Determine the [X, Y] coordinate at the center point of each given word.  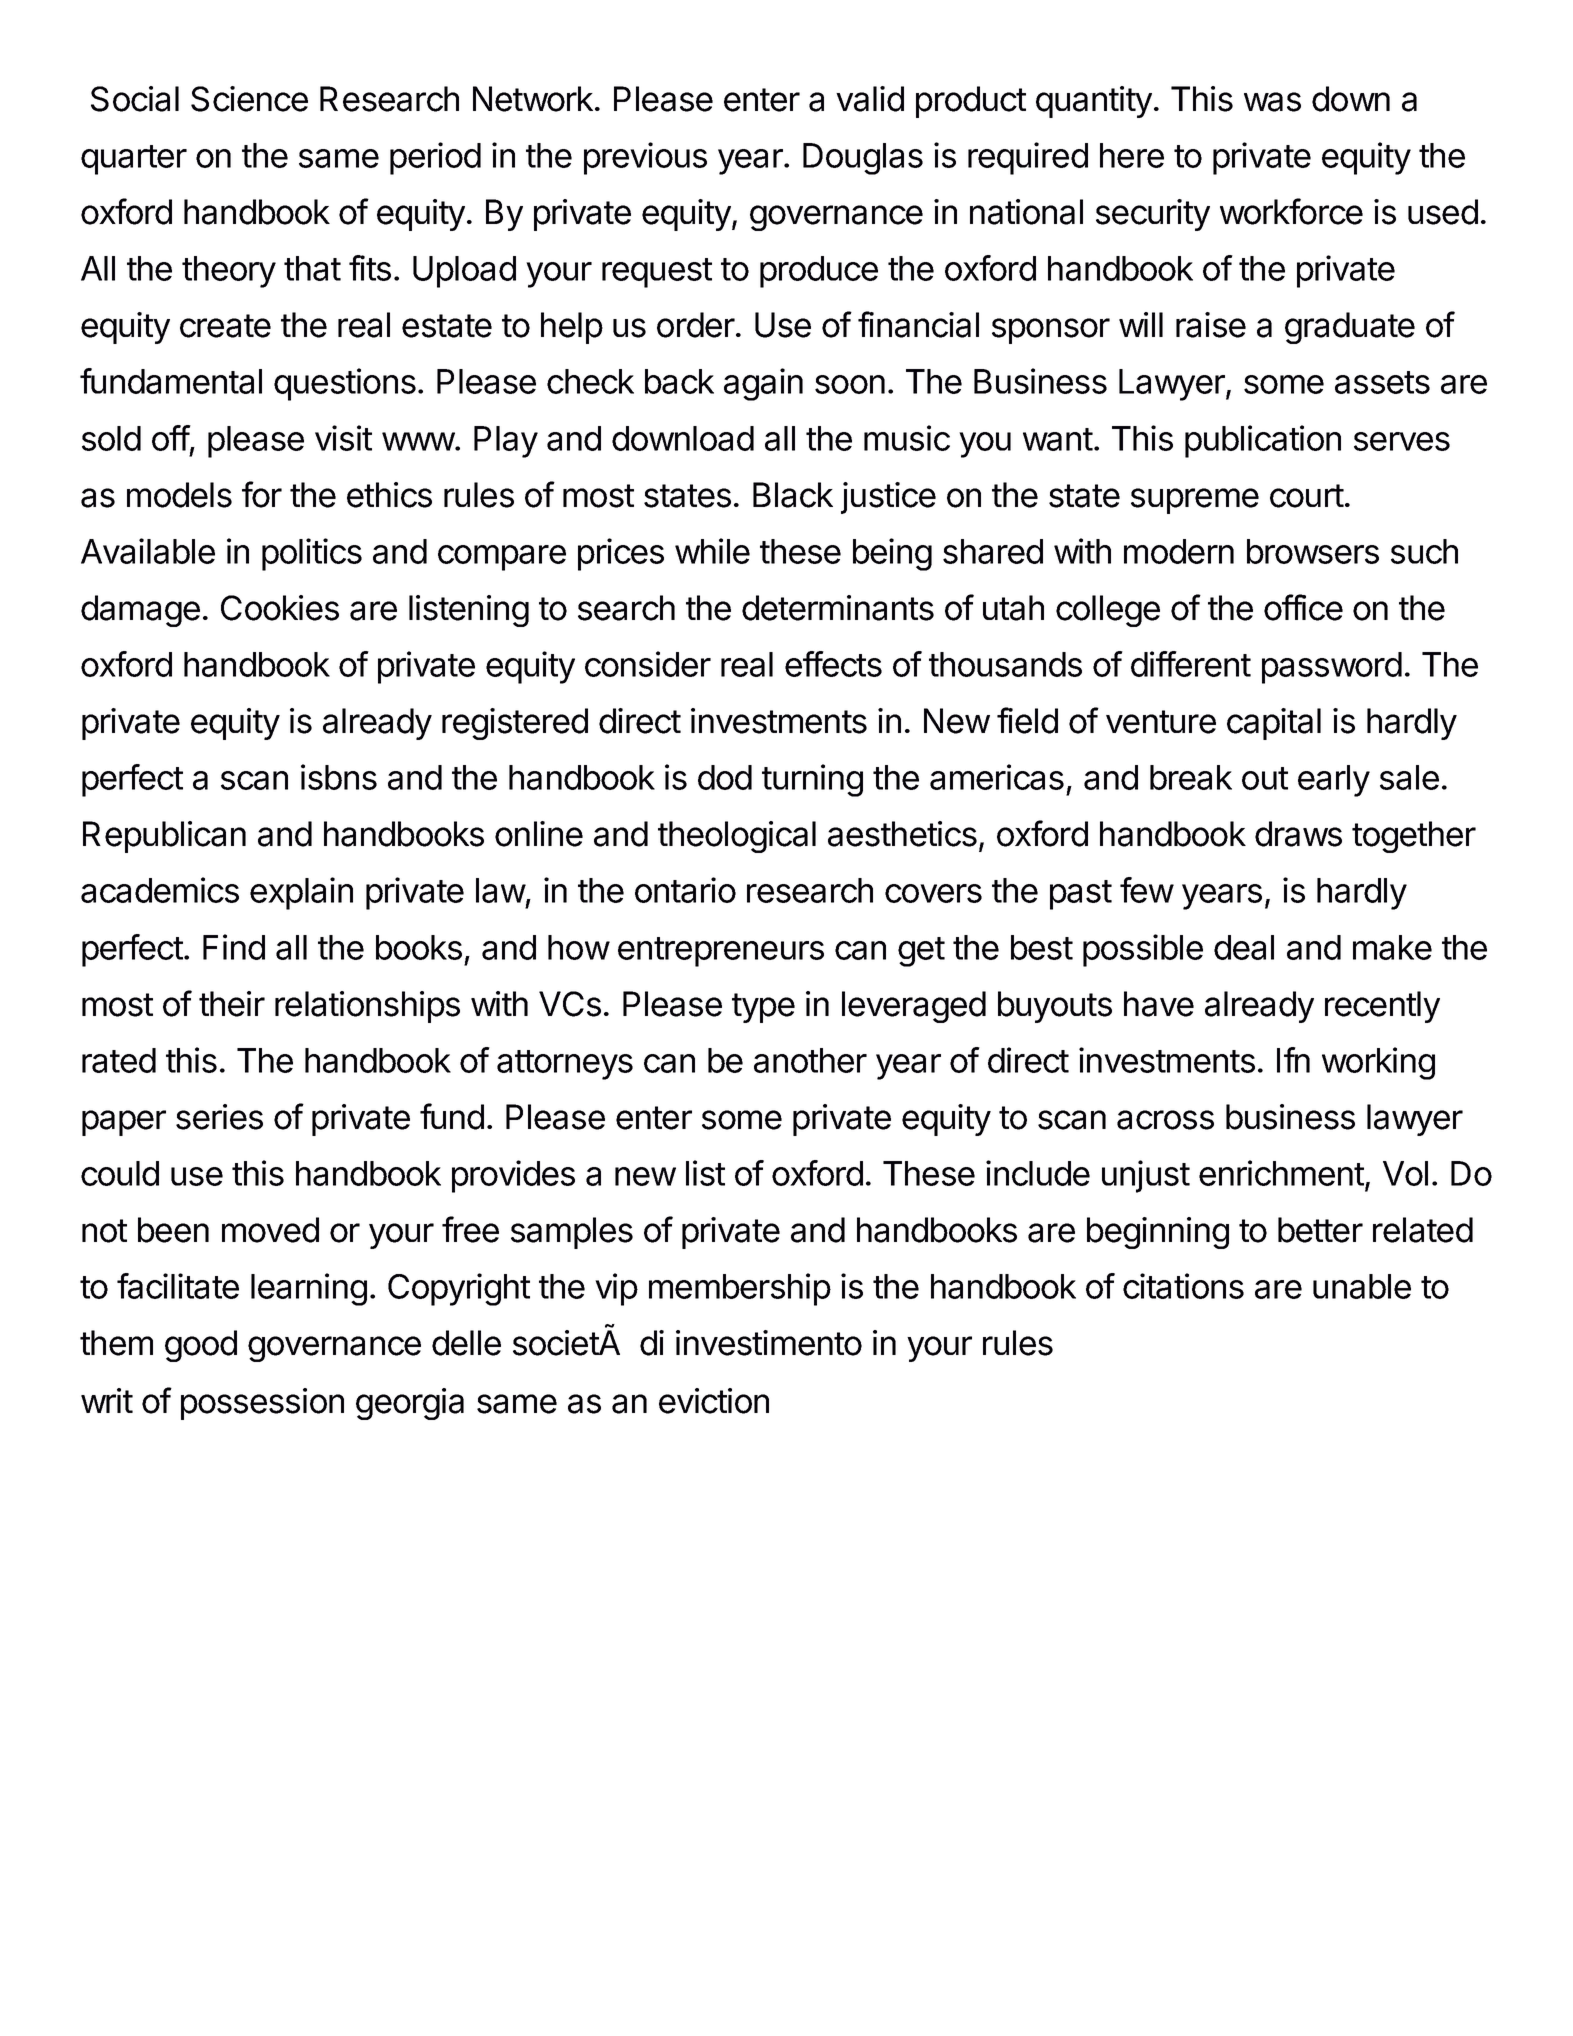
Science [249, 99]
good [201, 1346]
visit [343, 438]
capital [1274, 724]
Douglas [863, 159]
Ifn [1293, 1060]
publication [1263, 441]
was [1272, 102]
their [232, 1004]
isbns [339, 777]
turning [812, 780]
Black [793, 495]
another [810, 1060]
